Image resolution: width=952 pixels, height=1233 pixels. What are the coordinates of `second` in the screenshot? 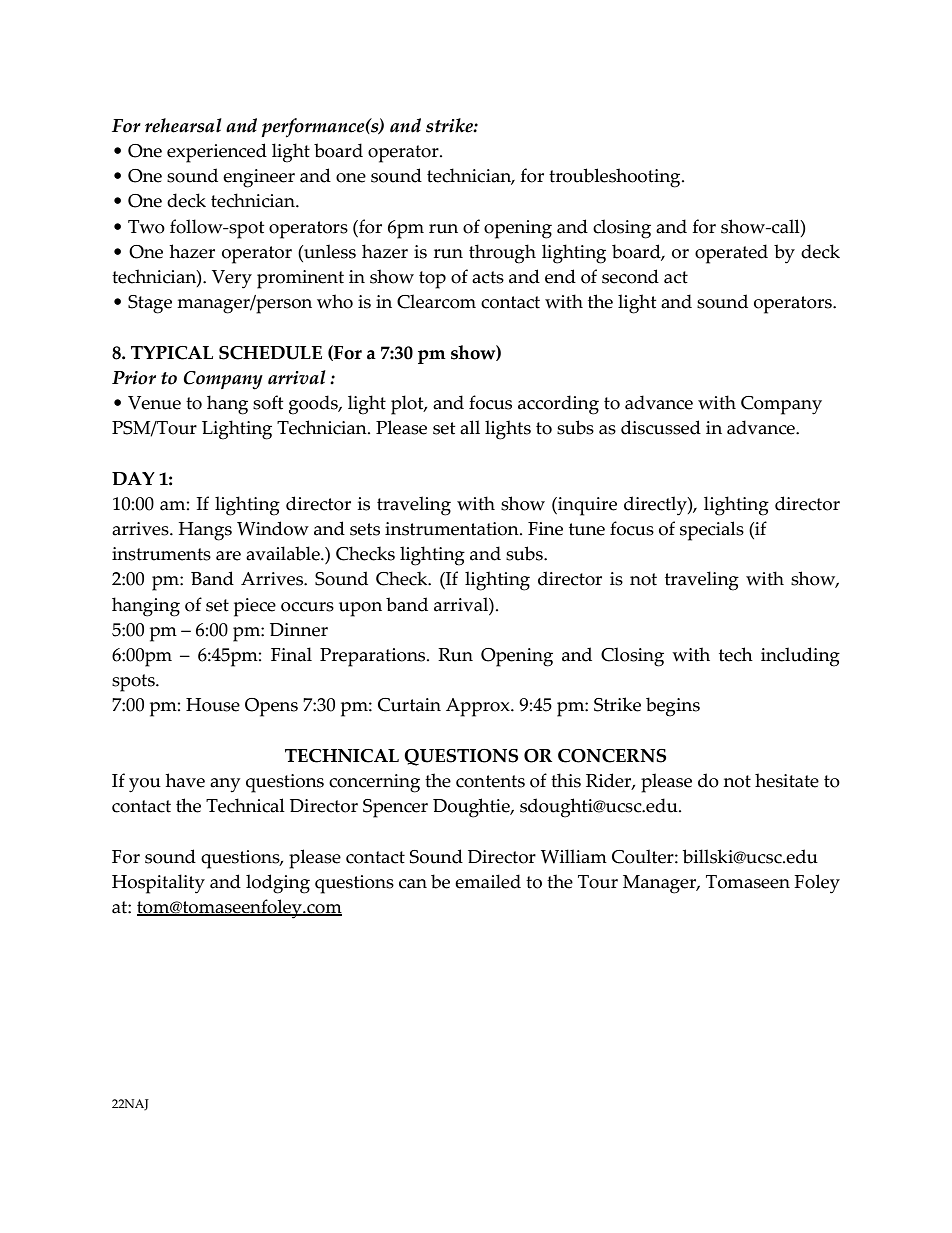 It's located at (630, 276).
